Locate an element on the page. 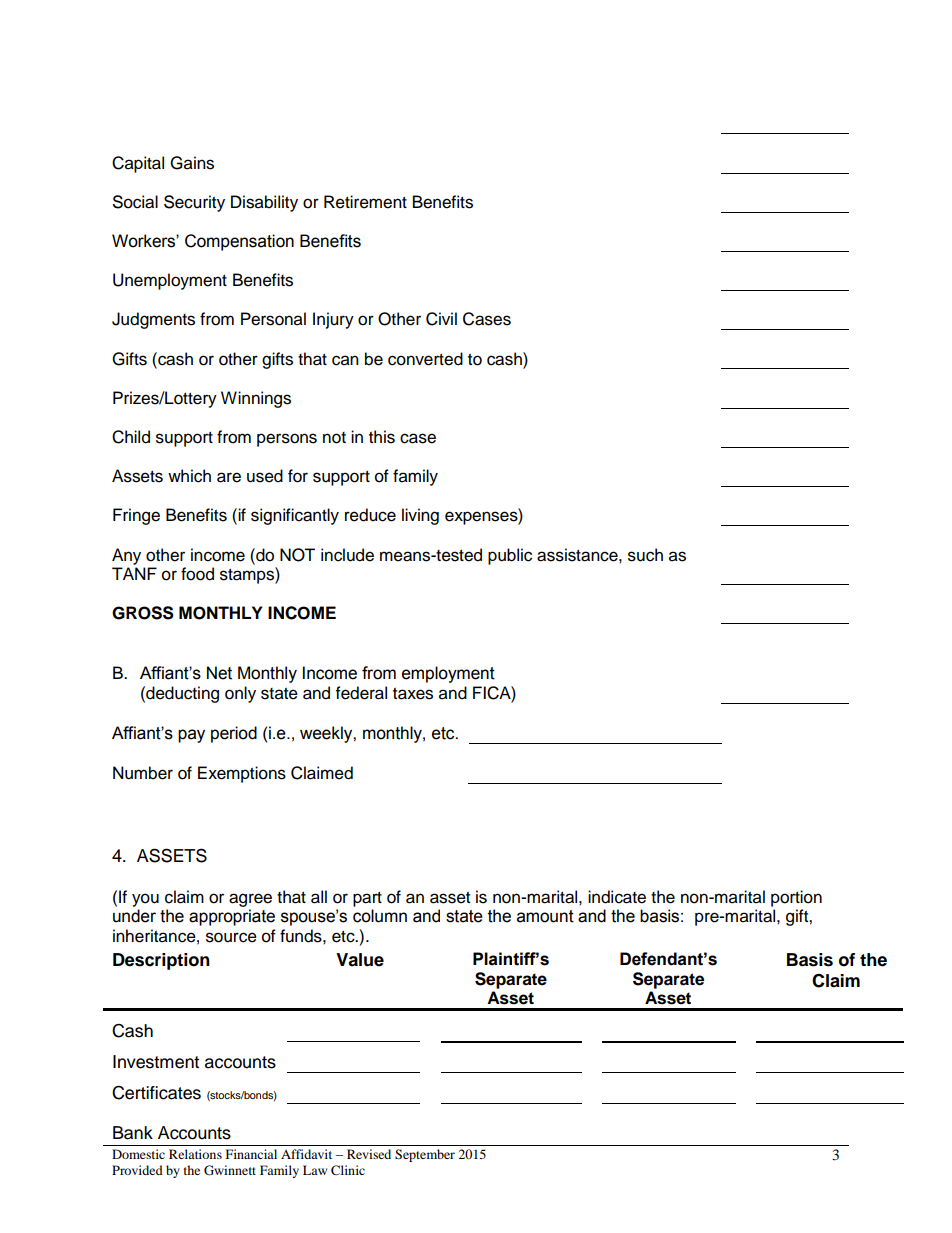  Relations is located at coordinates (195, 1154).
